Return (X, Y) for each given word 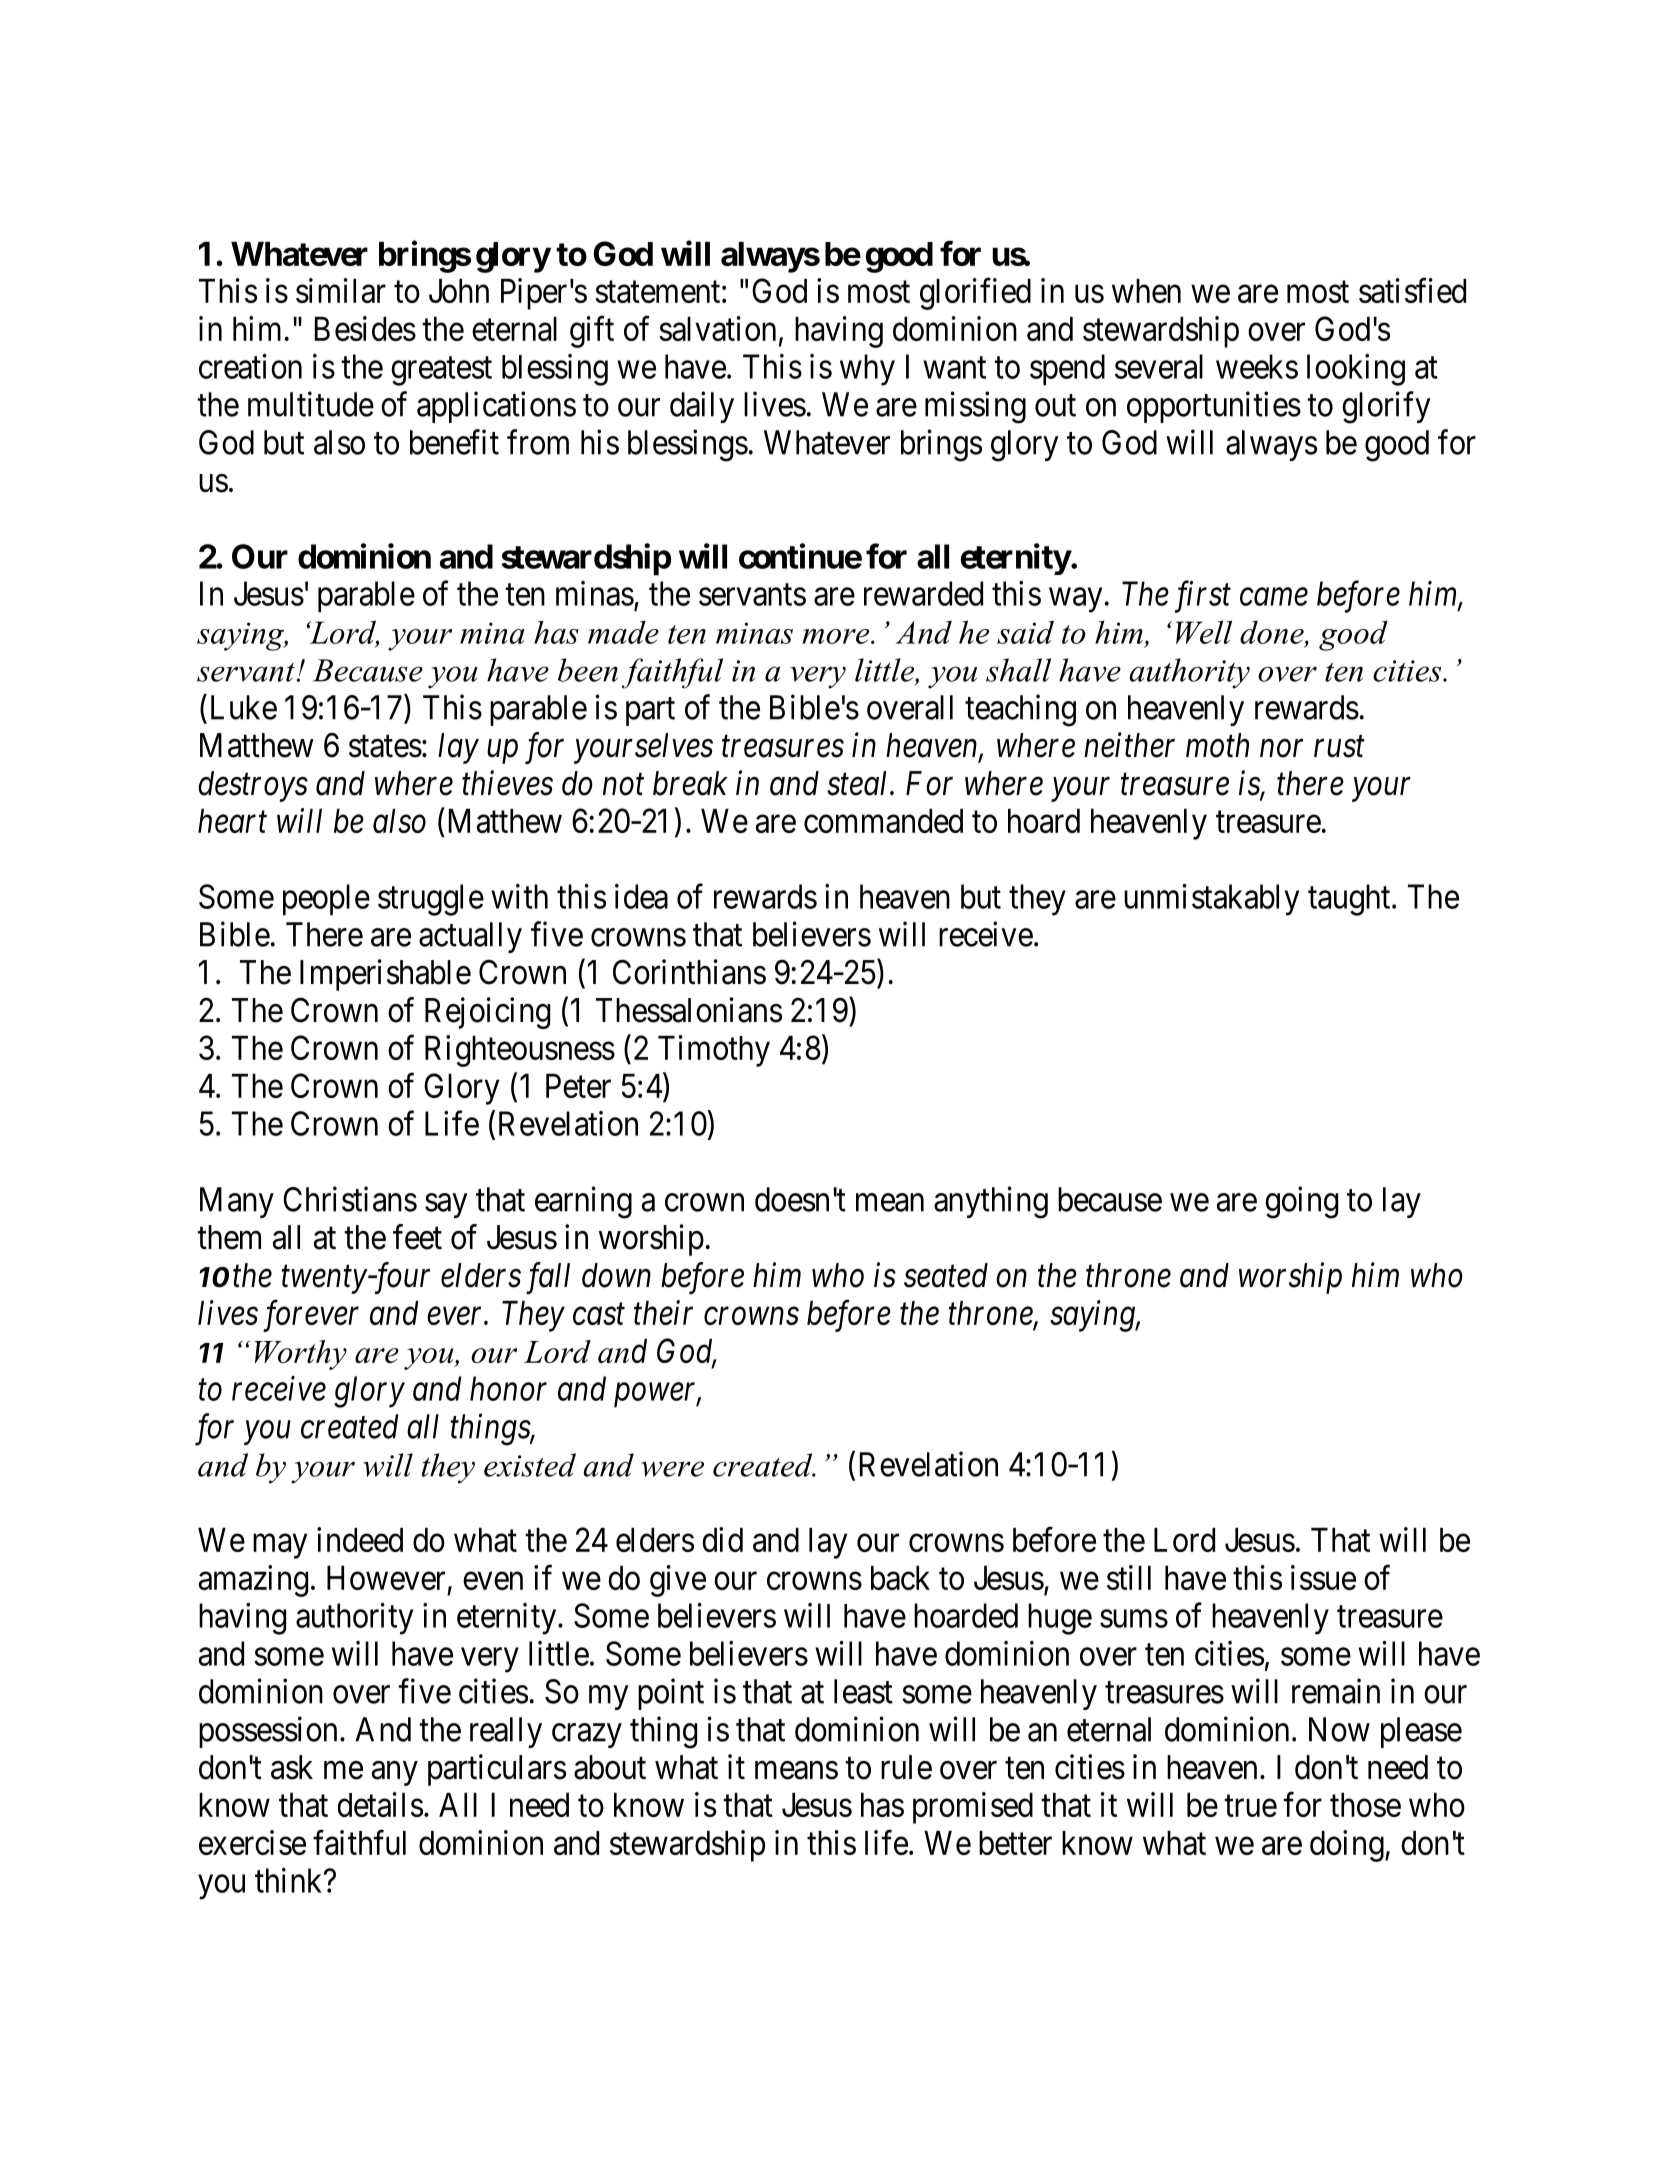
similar (341, 290)
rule (906, 1767)
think (290, 1880)
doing (1348, 1846)
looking (1356, 370)
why (867, 370)
